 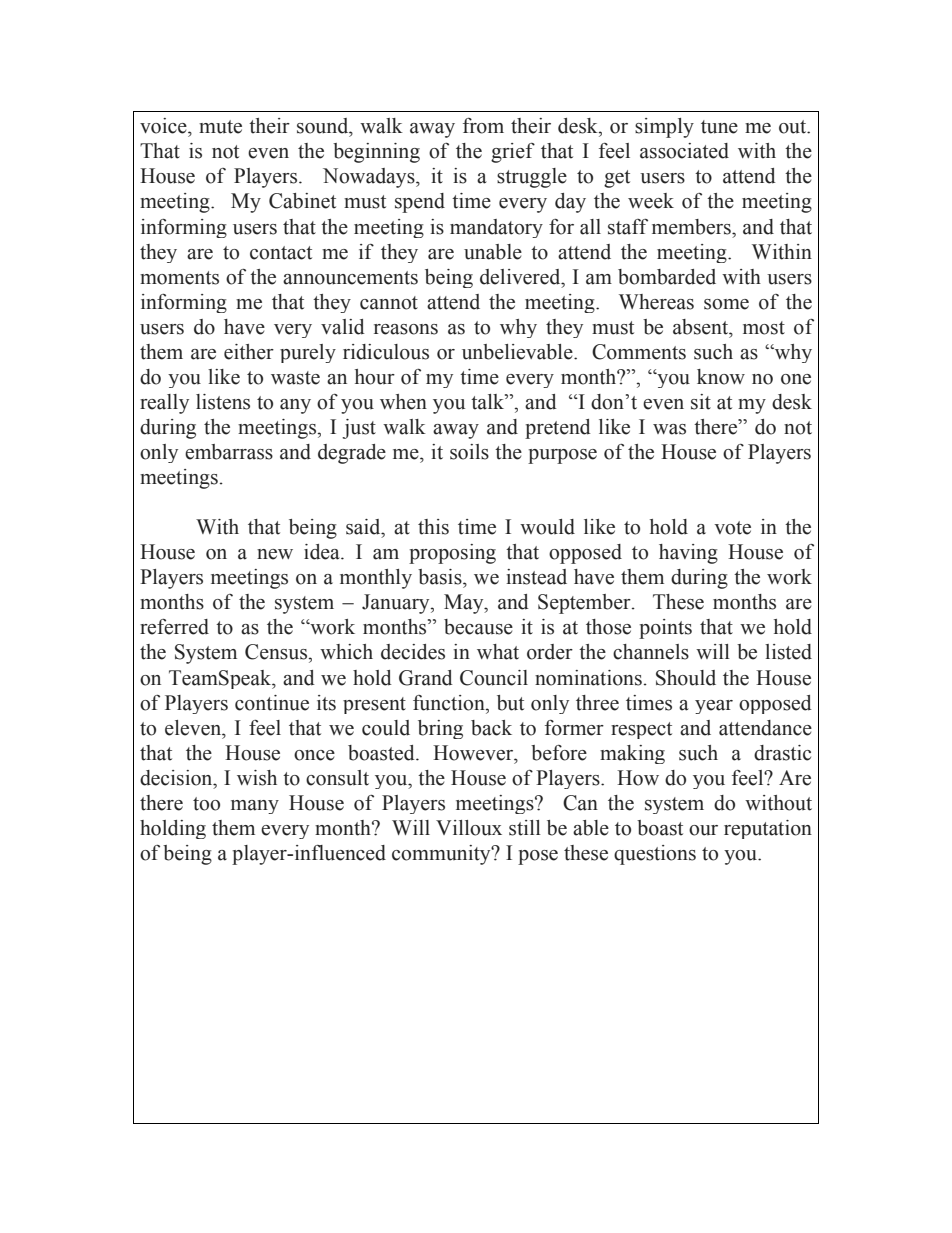 I want to click on points, so click(x=665, y=629).
